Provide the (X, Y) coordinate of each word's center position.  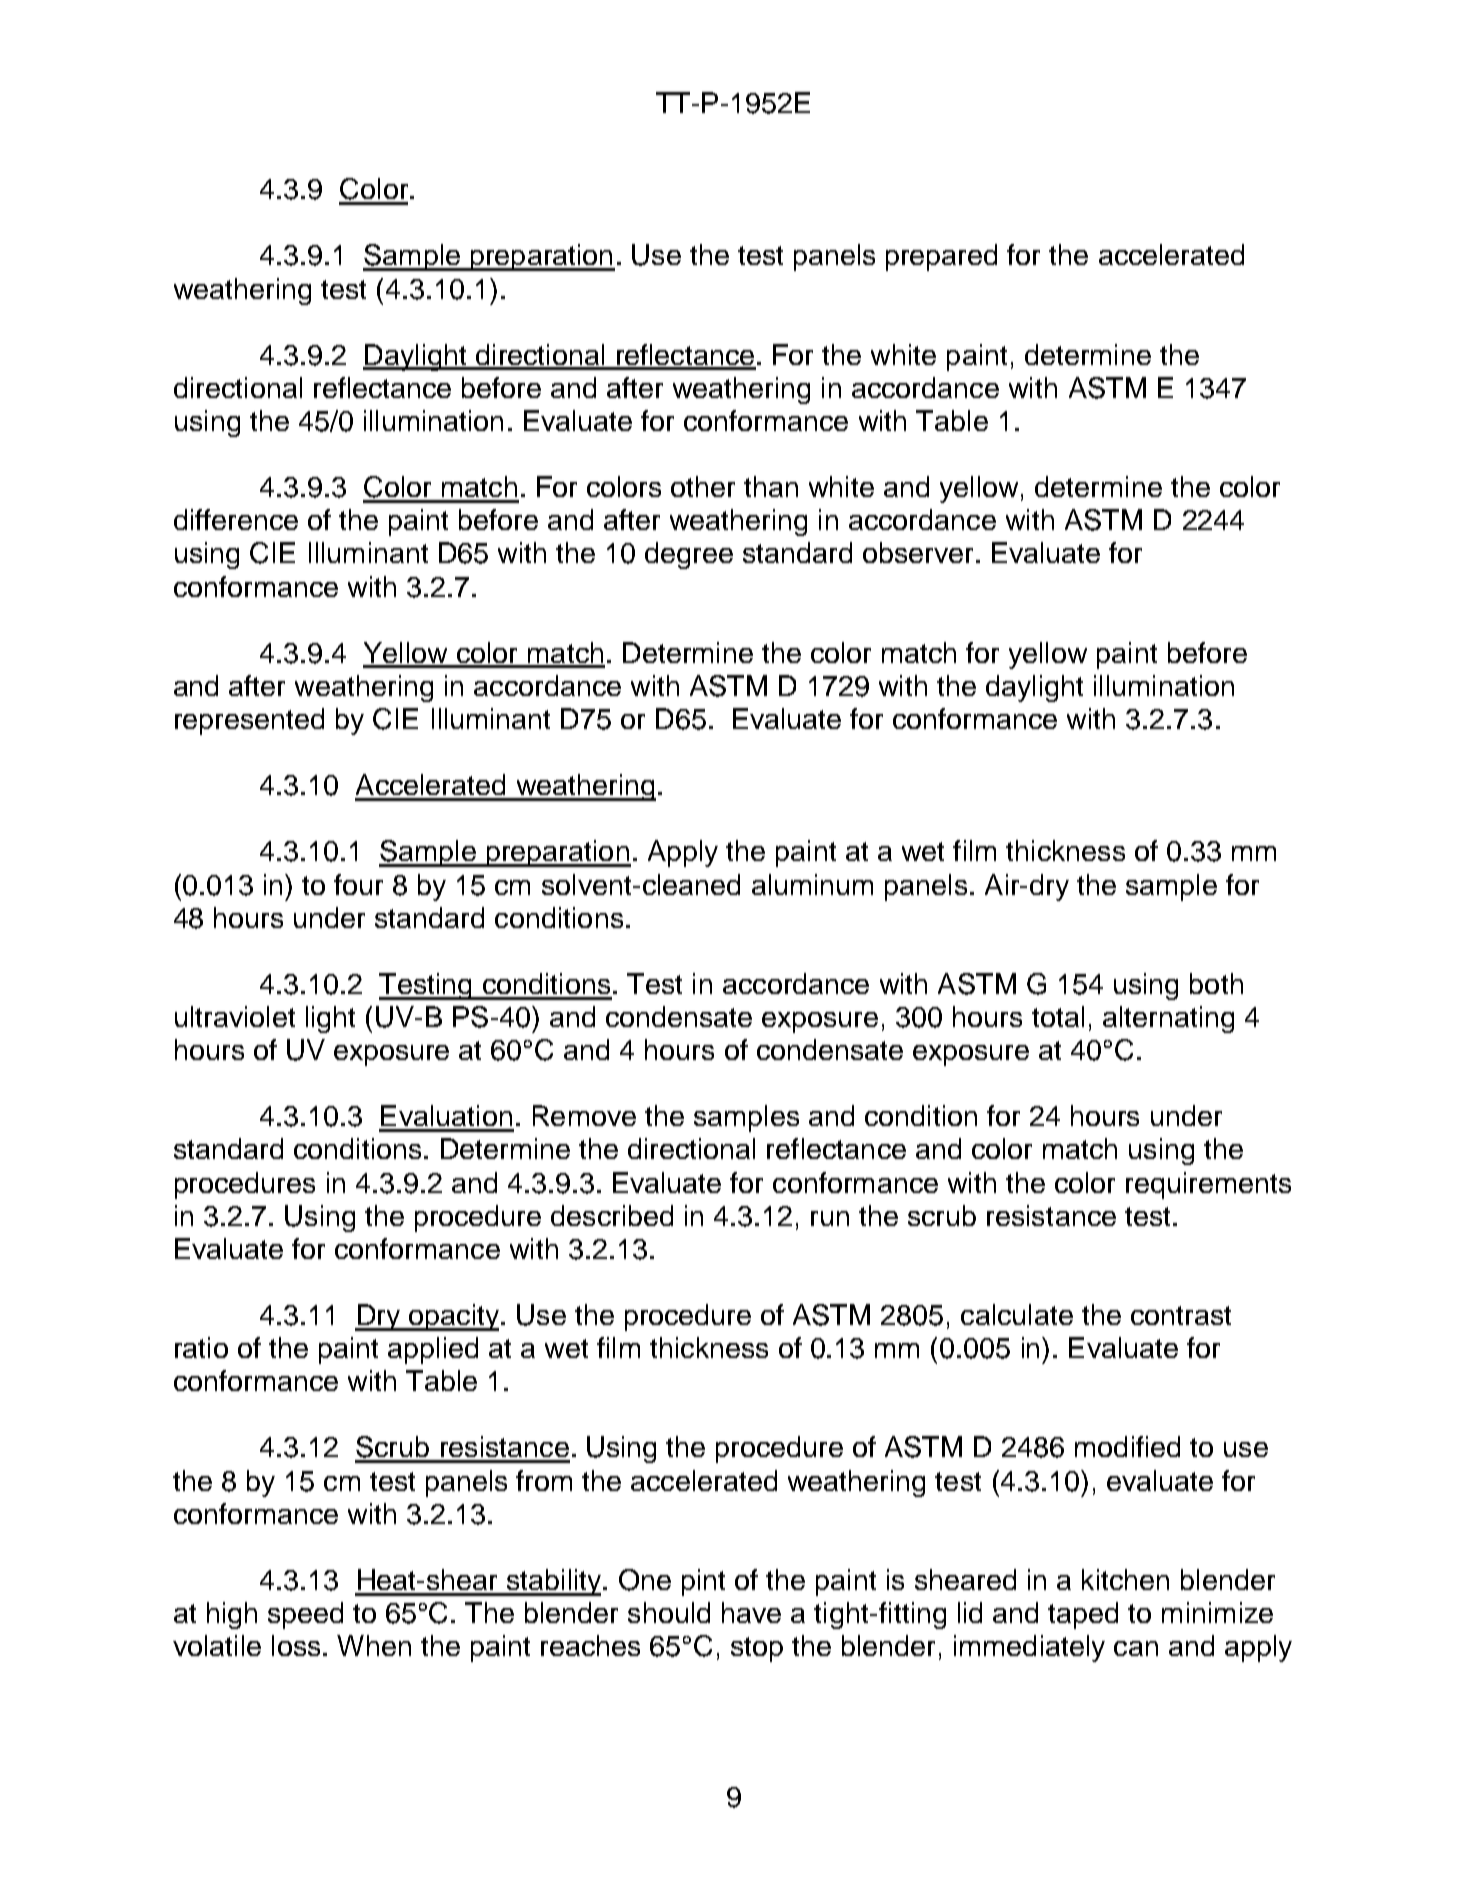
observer (918, 552)
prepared (941, 257)
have (751, 1612)
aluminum (812, 884)
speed (305, 1615)
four (358, 884)
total (1058, 1016)
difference (236, 519)
